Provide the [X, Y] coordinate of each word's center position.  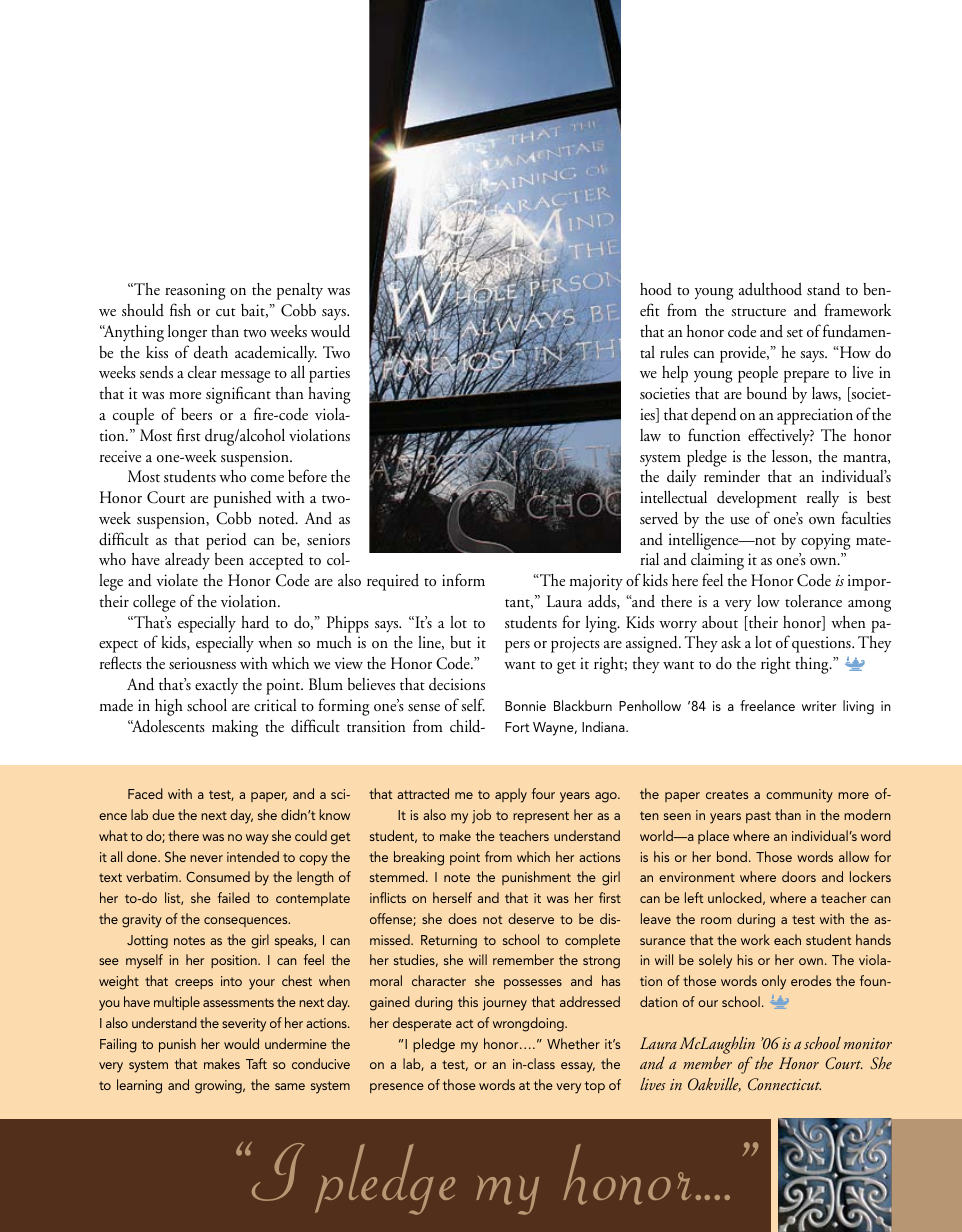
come [267, 478]
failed [234, 897]
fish [180, 309]
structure [758, 312]
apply [511, 795]
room [716, 920]
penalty [300, 291]
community [799, 796]
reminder [732, 476]
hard [255, 622]
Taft [256, 1063]
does [462, 918]
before [307, 476]
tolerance [813, 601]
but [460, 642]
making [235, 728]
